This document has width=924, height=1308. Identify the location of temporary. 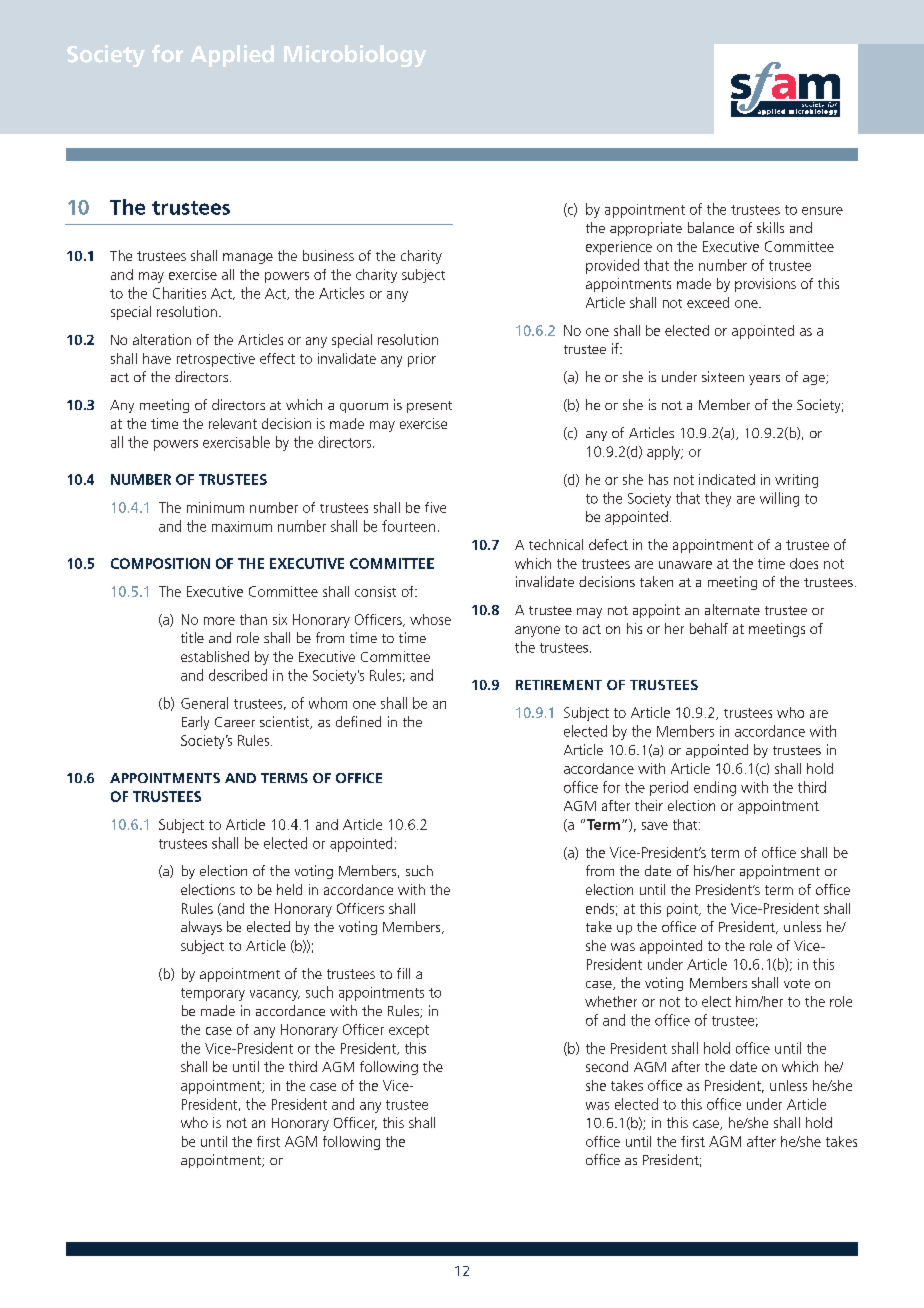
(213, 994).
